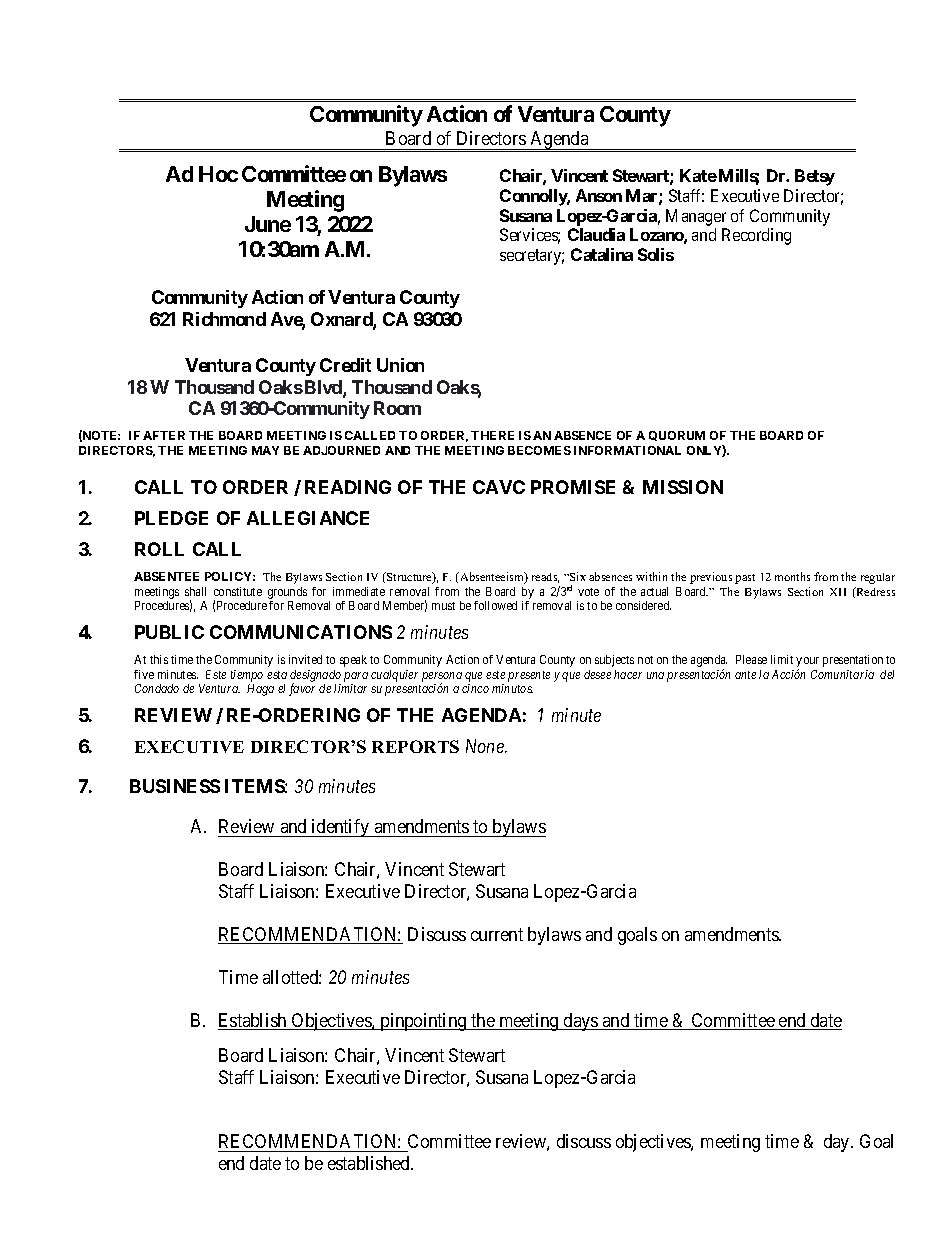 The width and height of the page is (952, 1233). I want to click on INFORMATIONAL, so click(627, 450).
